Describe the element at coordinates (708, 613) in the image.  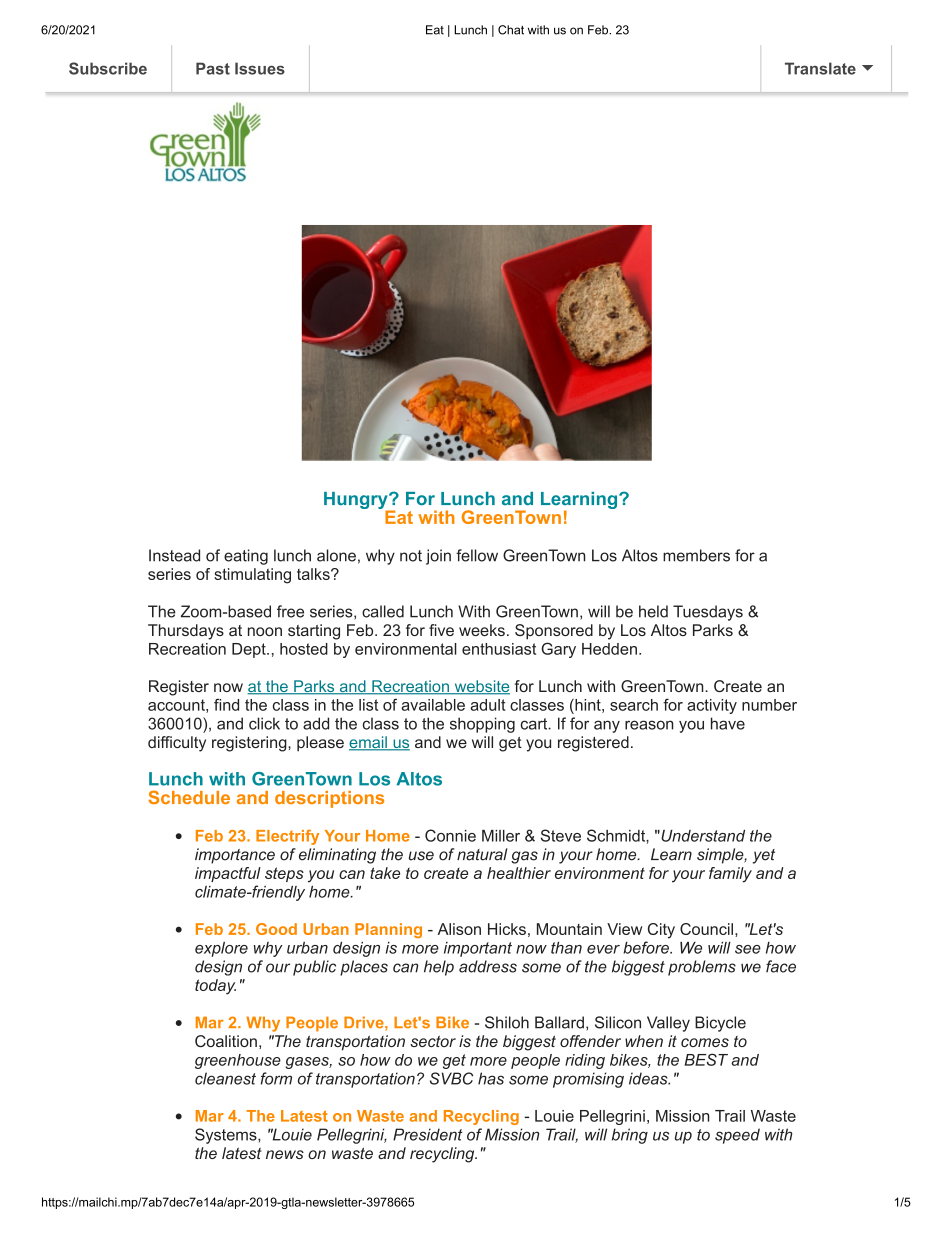
I see `Tuesdays` at that location.
